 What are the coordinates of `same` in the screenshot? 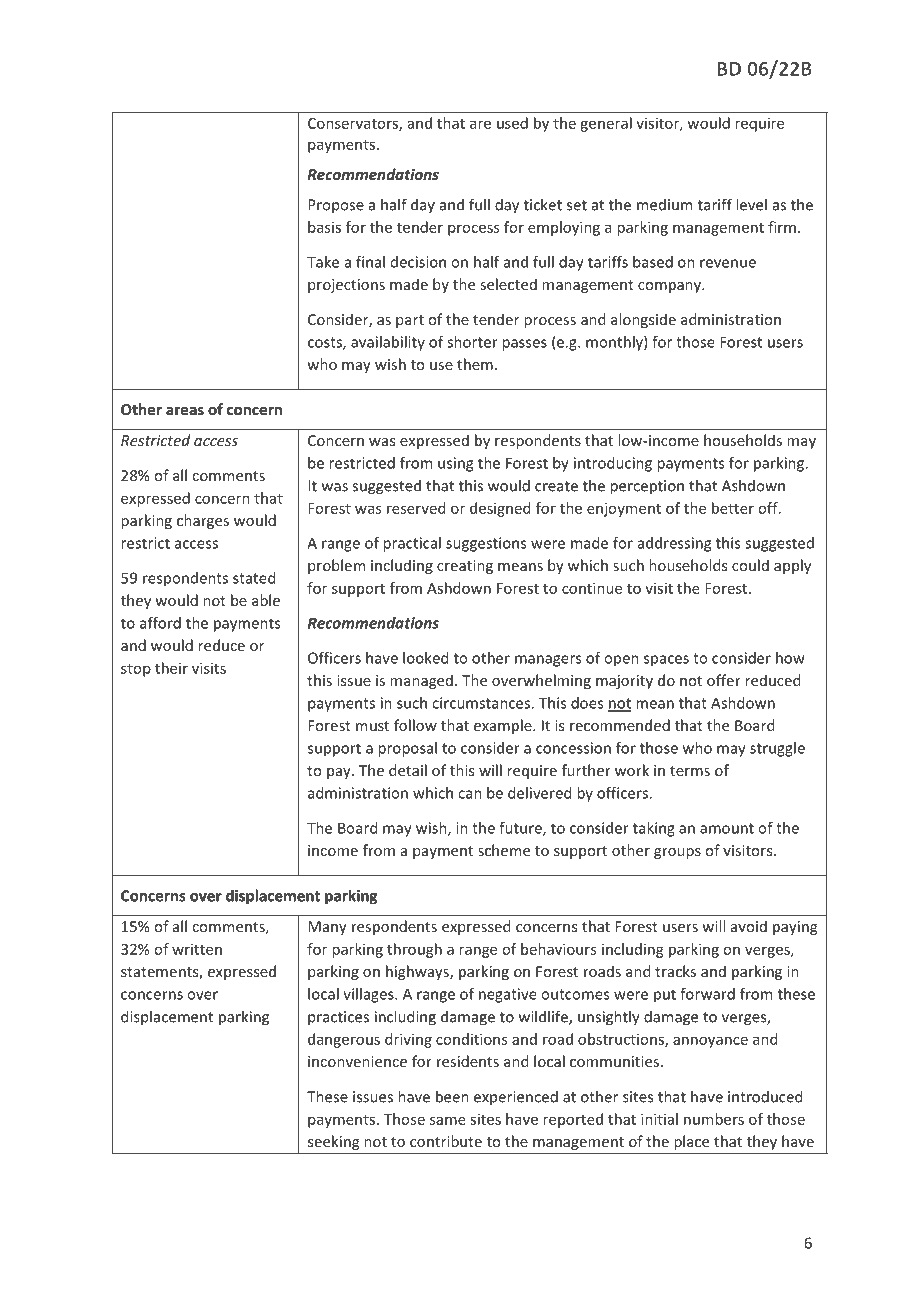 It's located at (448, 1120).
